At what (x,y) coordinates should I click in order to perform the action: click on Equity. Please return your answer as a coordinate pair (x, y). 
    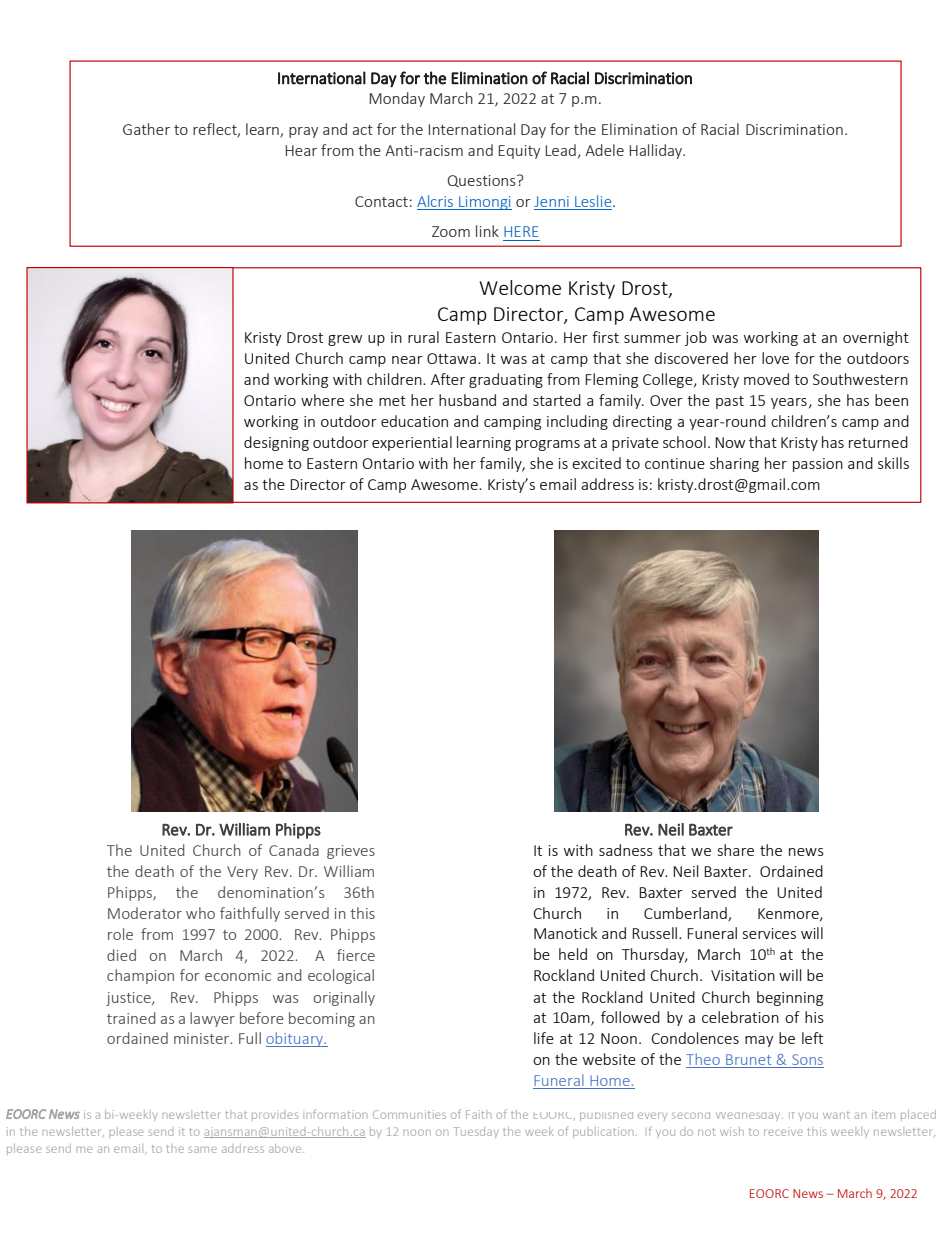
    Looking at the image, I should click on (519, 152).
